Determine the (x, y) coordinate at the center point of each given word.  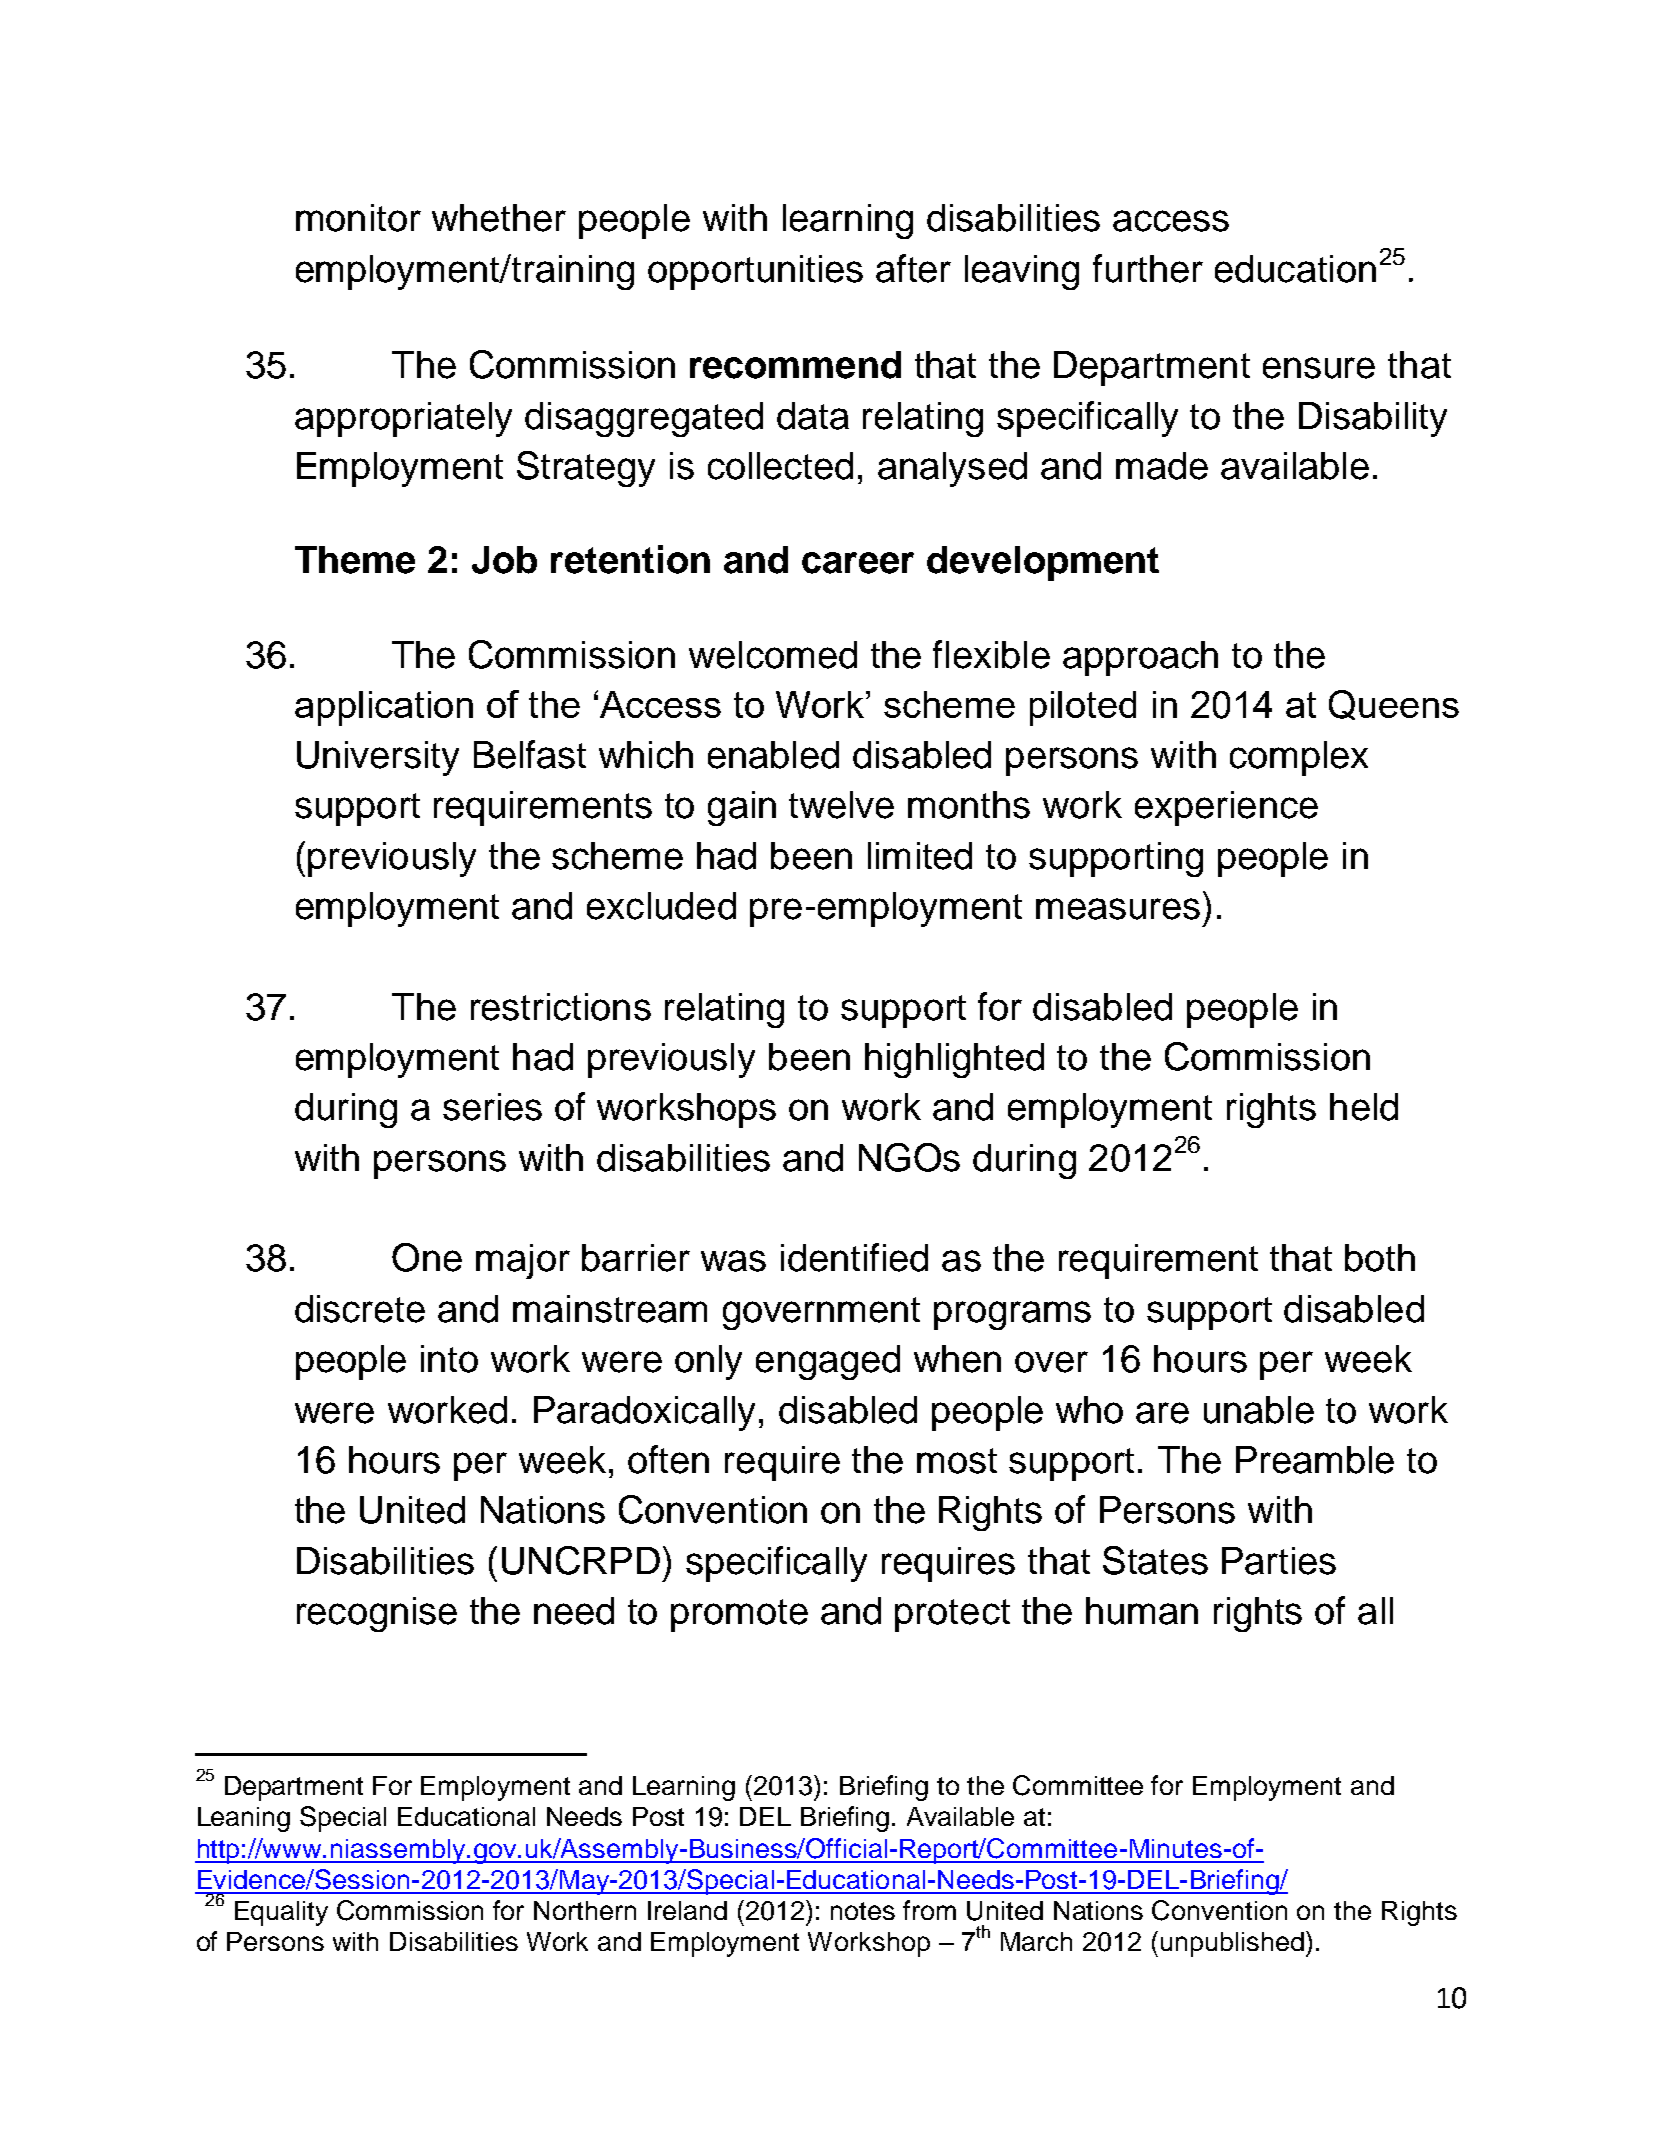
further (1148, 268)
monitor (358, 218)
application (384, 708)
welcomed (773, 655)
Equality (281, 1913)
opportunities (755, 272)
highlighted (954, 1060)
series (492, 1107)
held (1364, 1107)
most (957, 1461)
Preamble (1315, 1460)
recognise (377, 1614)
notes (863, 1911)
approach (1140, 658)
